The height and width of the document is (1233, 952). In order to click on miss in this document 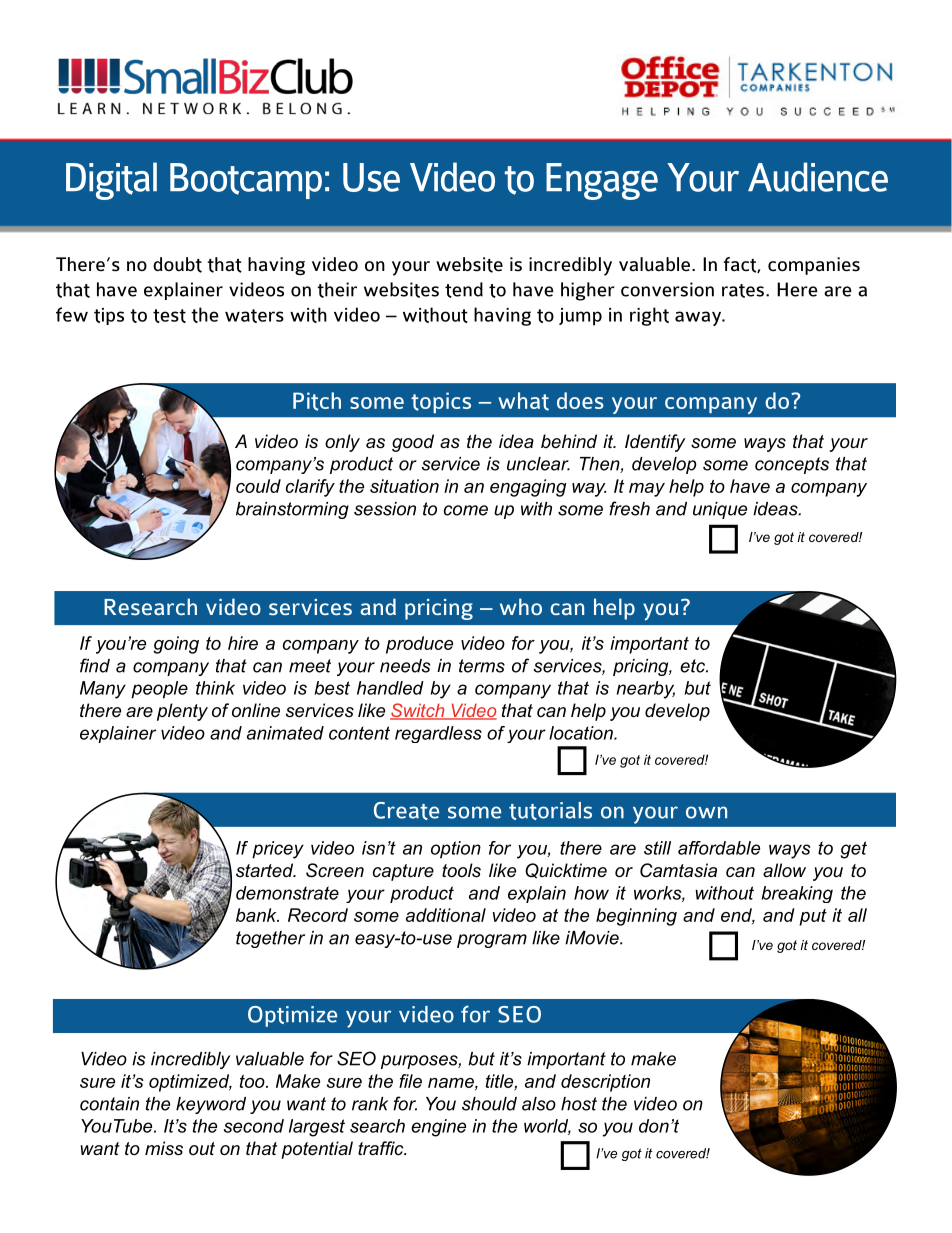, I will do `click(164, 1148)`.
